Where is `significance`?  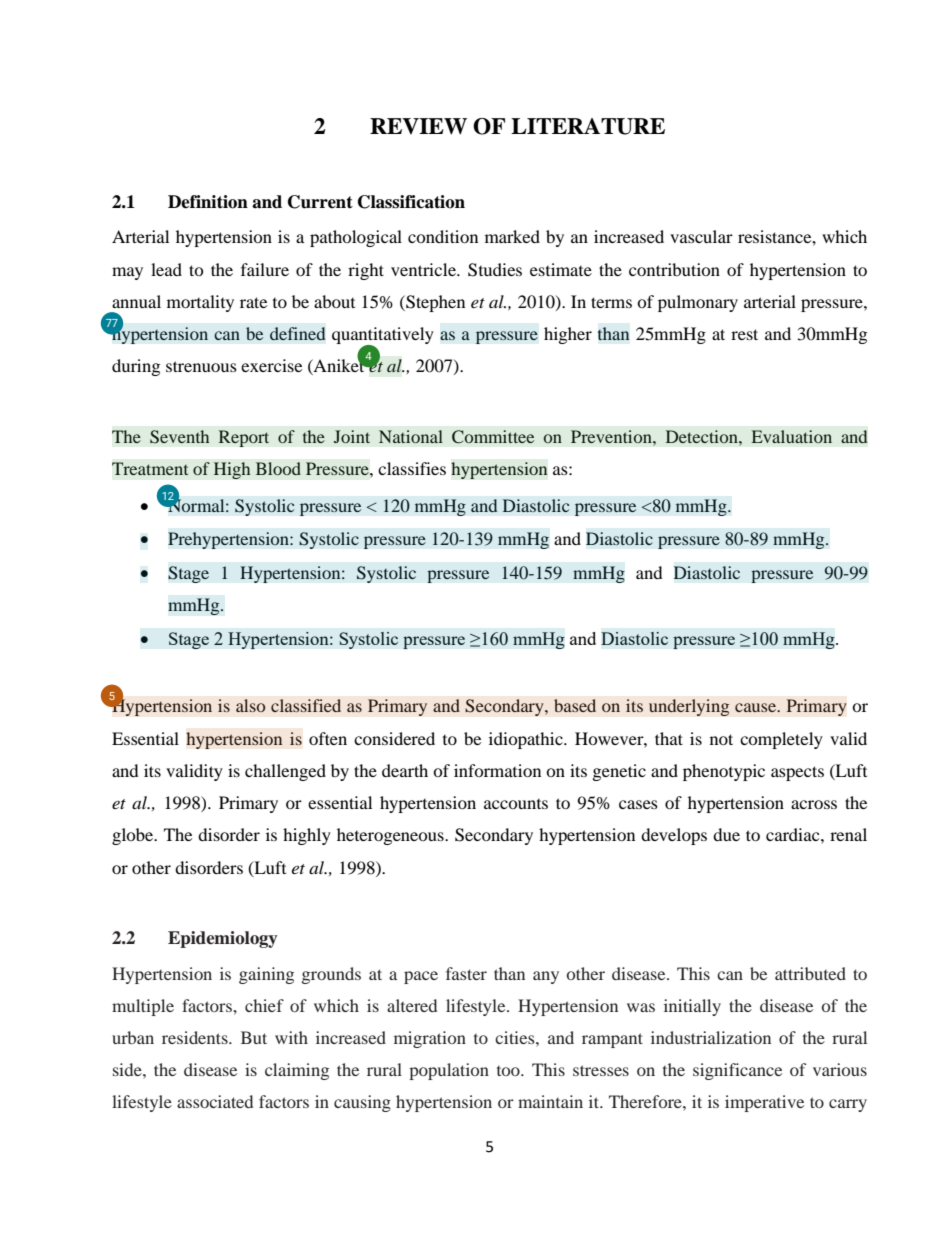 significance is located at coordinates (737, 1071).
